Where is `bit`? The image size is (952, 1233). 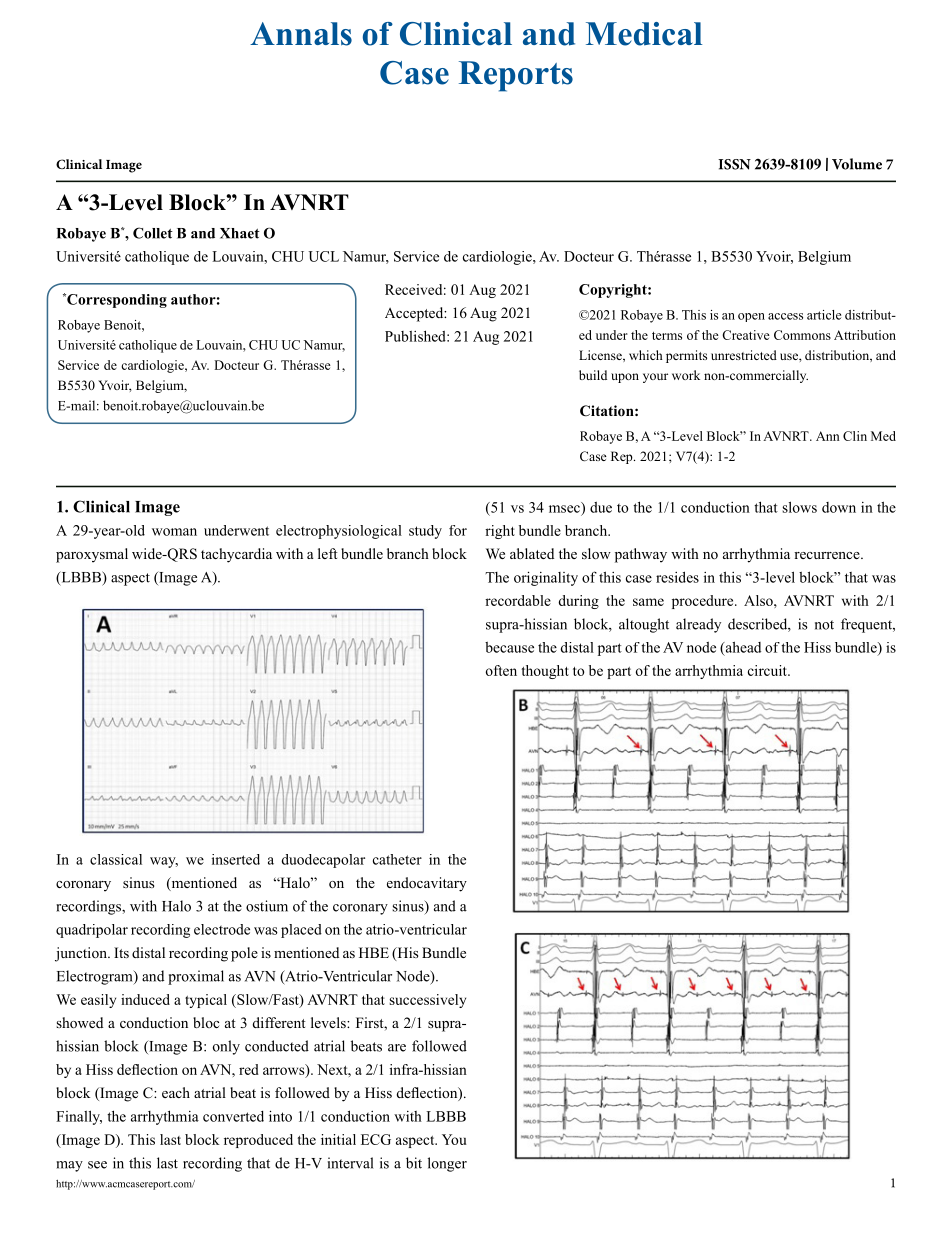
bit is located at coordinates (414, 1163).
